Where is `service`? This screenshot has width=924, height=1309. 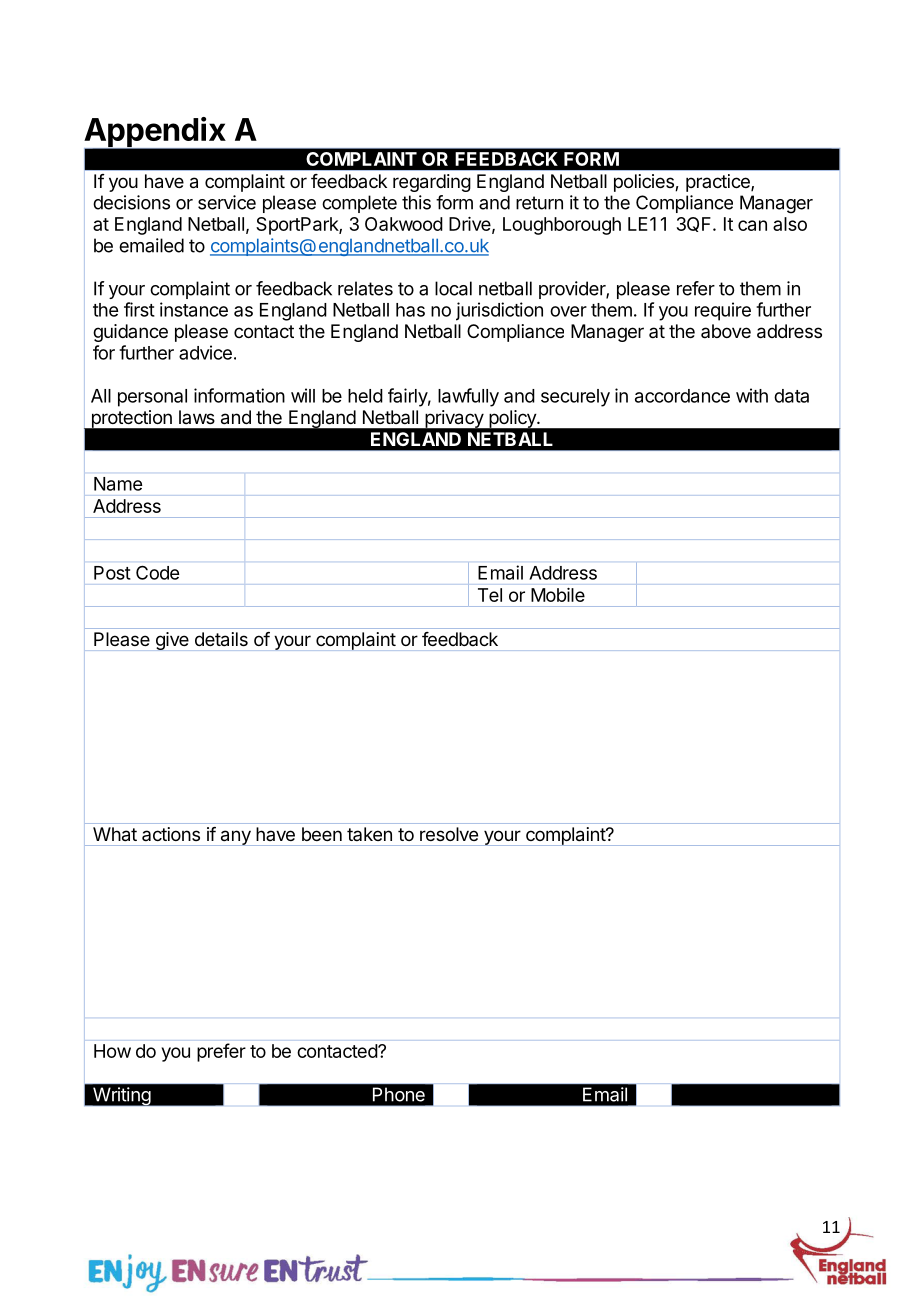 service is located at coordinates (227, 202).
